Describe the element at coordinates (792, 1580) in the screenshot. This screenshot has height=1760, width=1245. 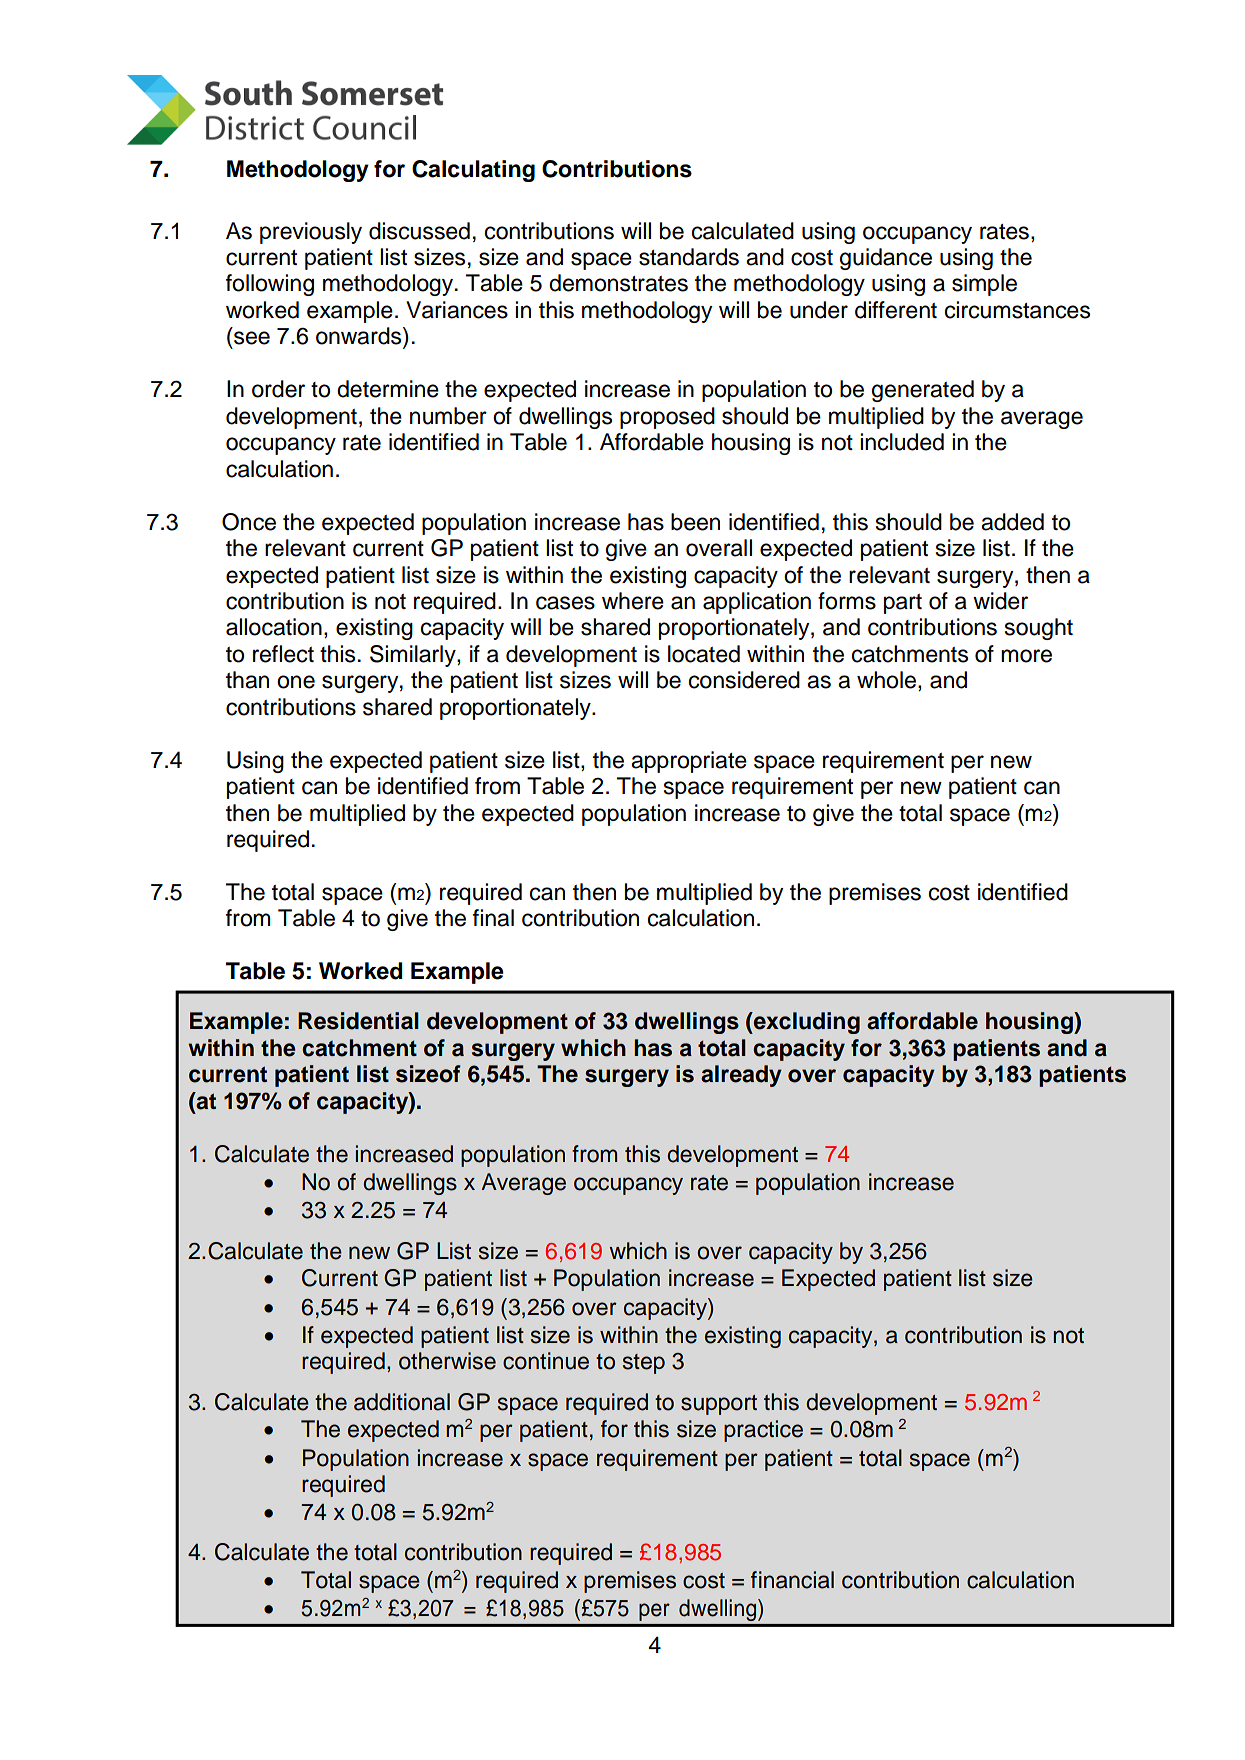
I see `financial` at that location.
